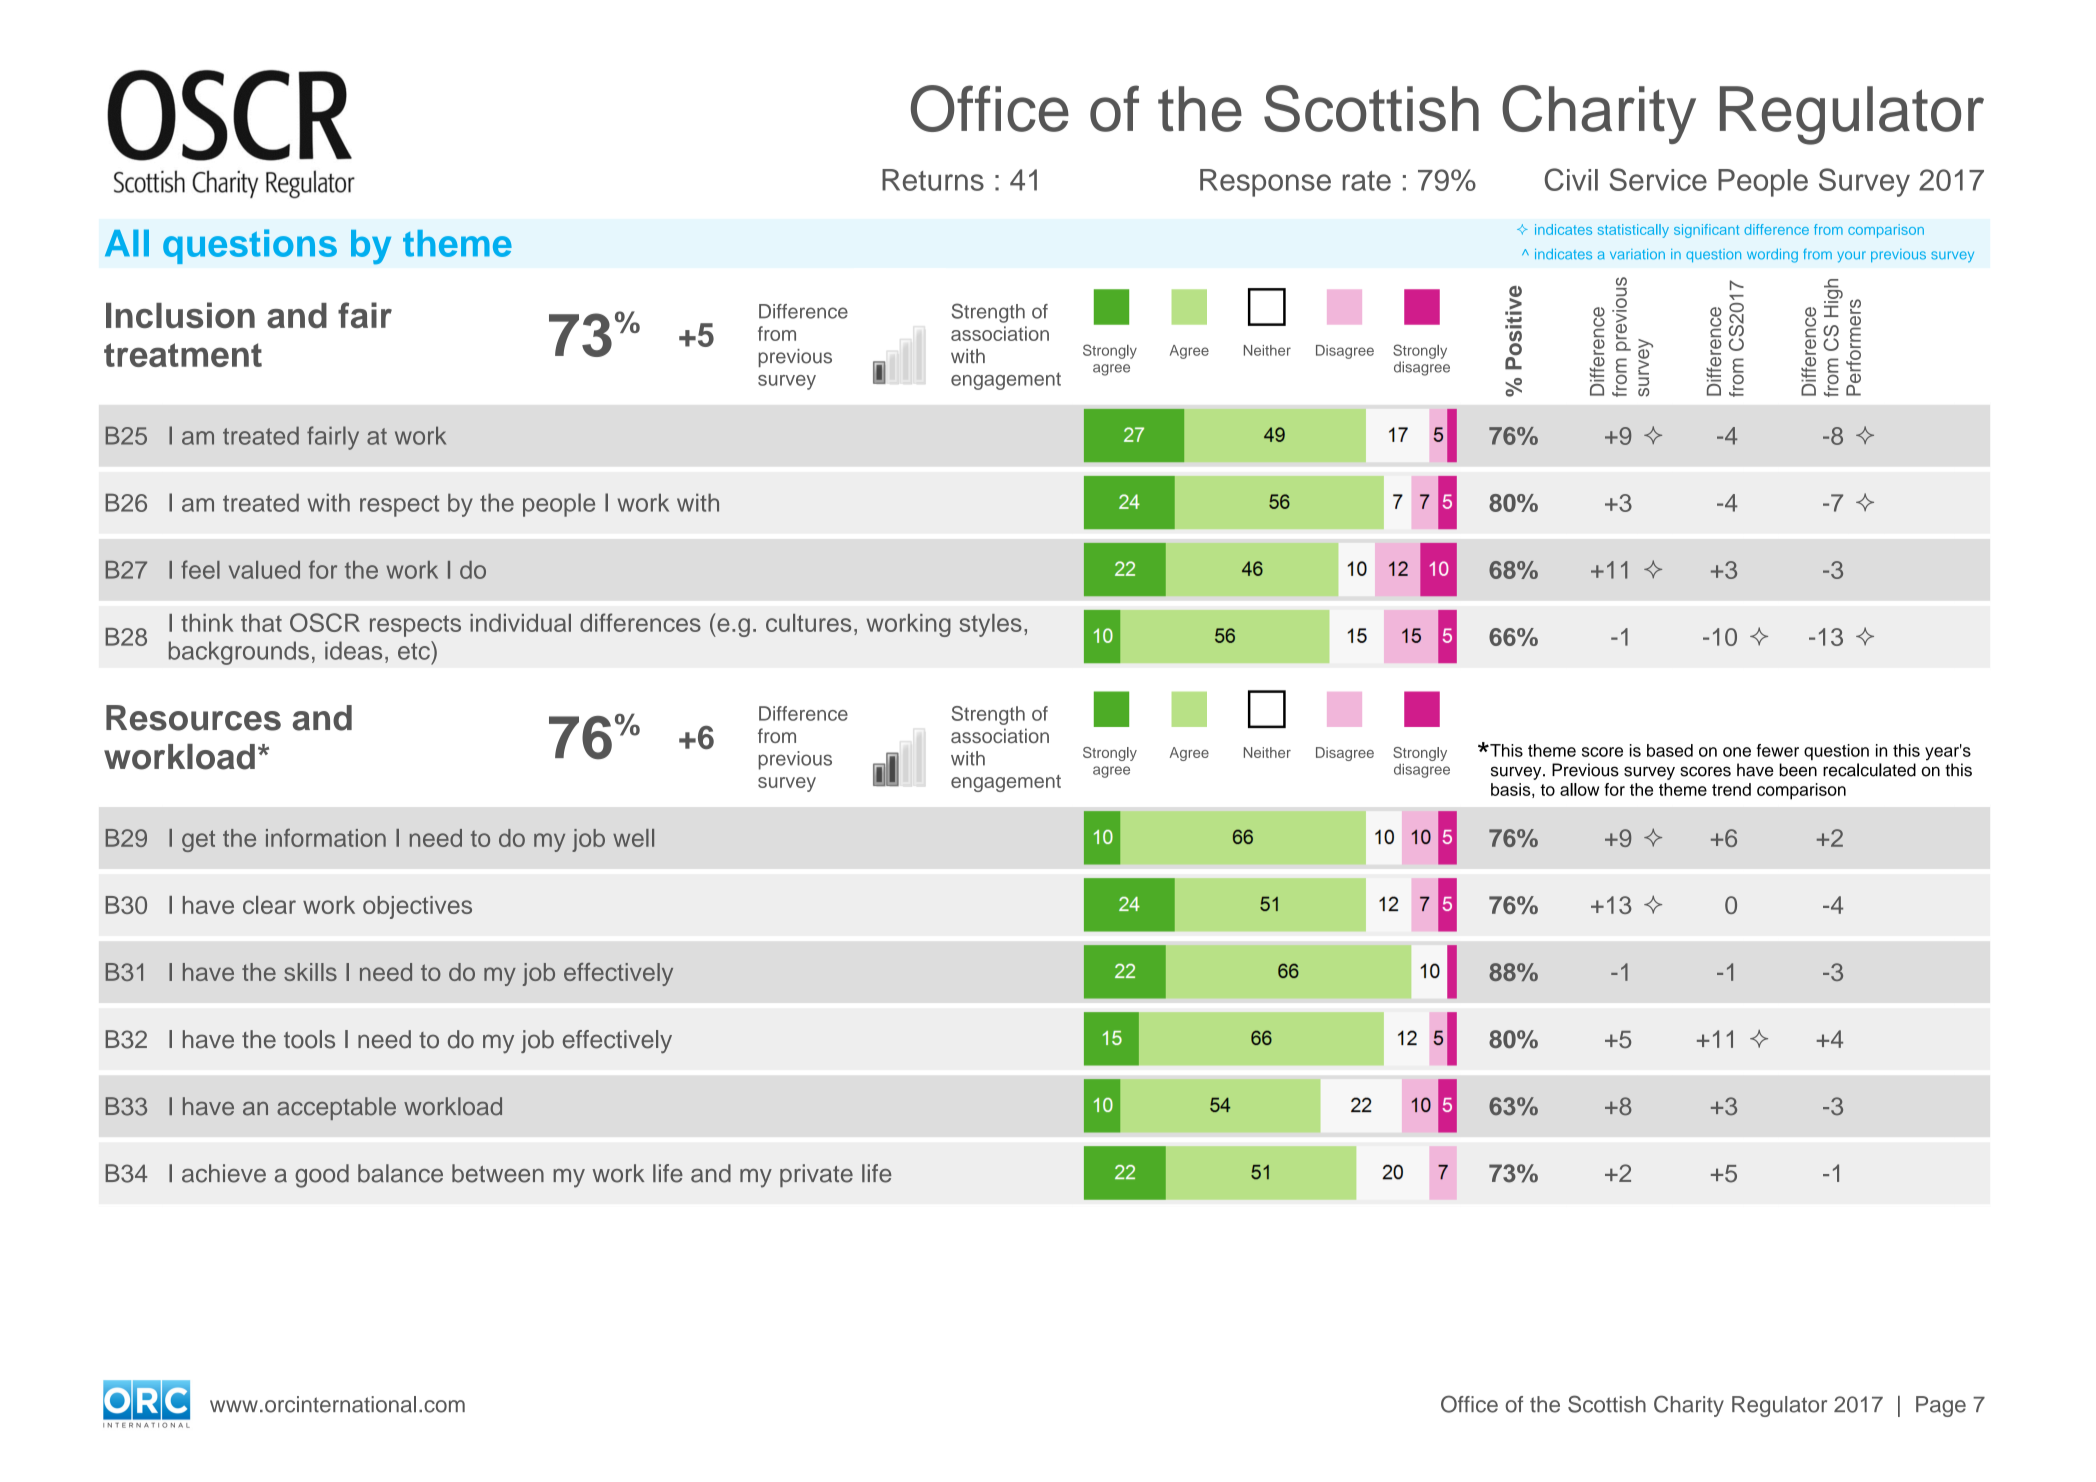 The image size is (2096, 1482). I want to click on significant, so click(1706, 231).
